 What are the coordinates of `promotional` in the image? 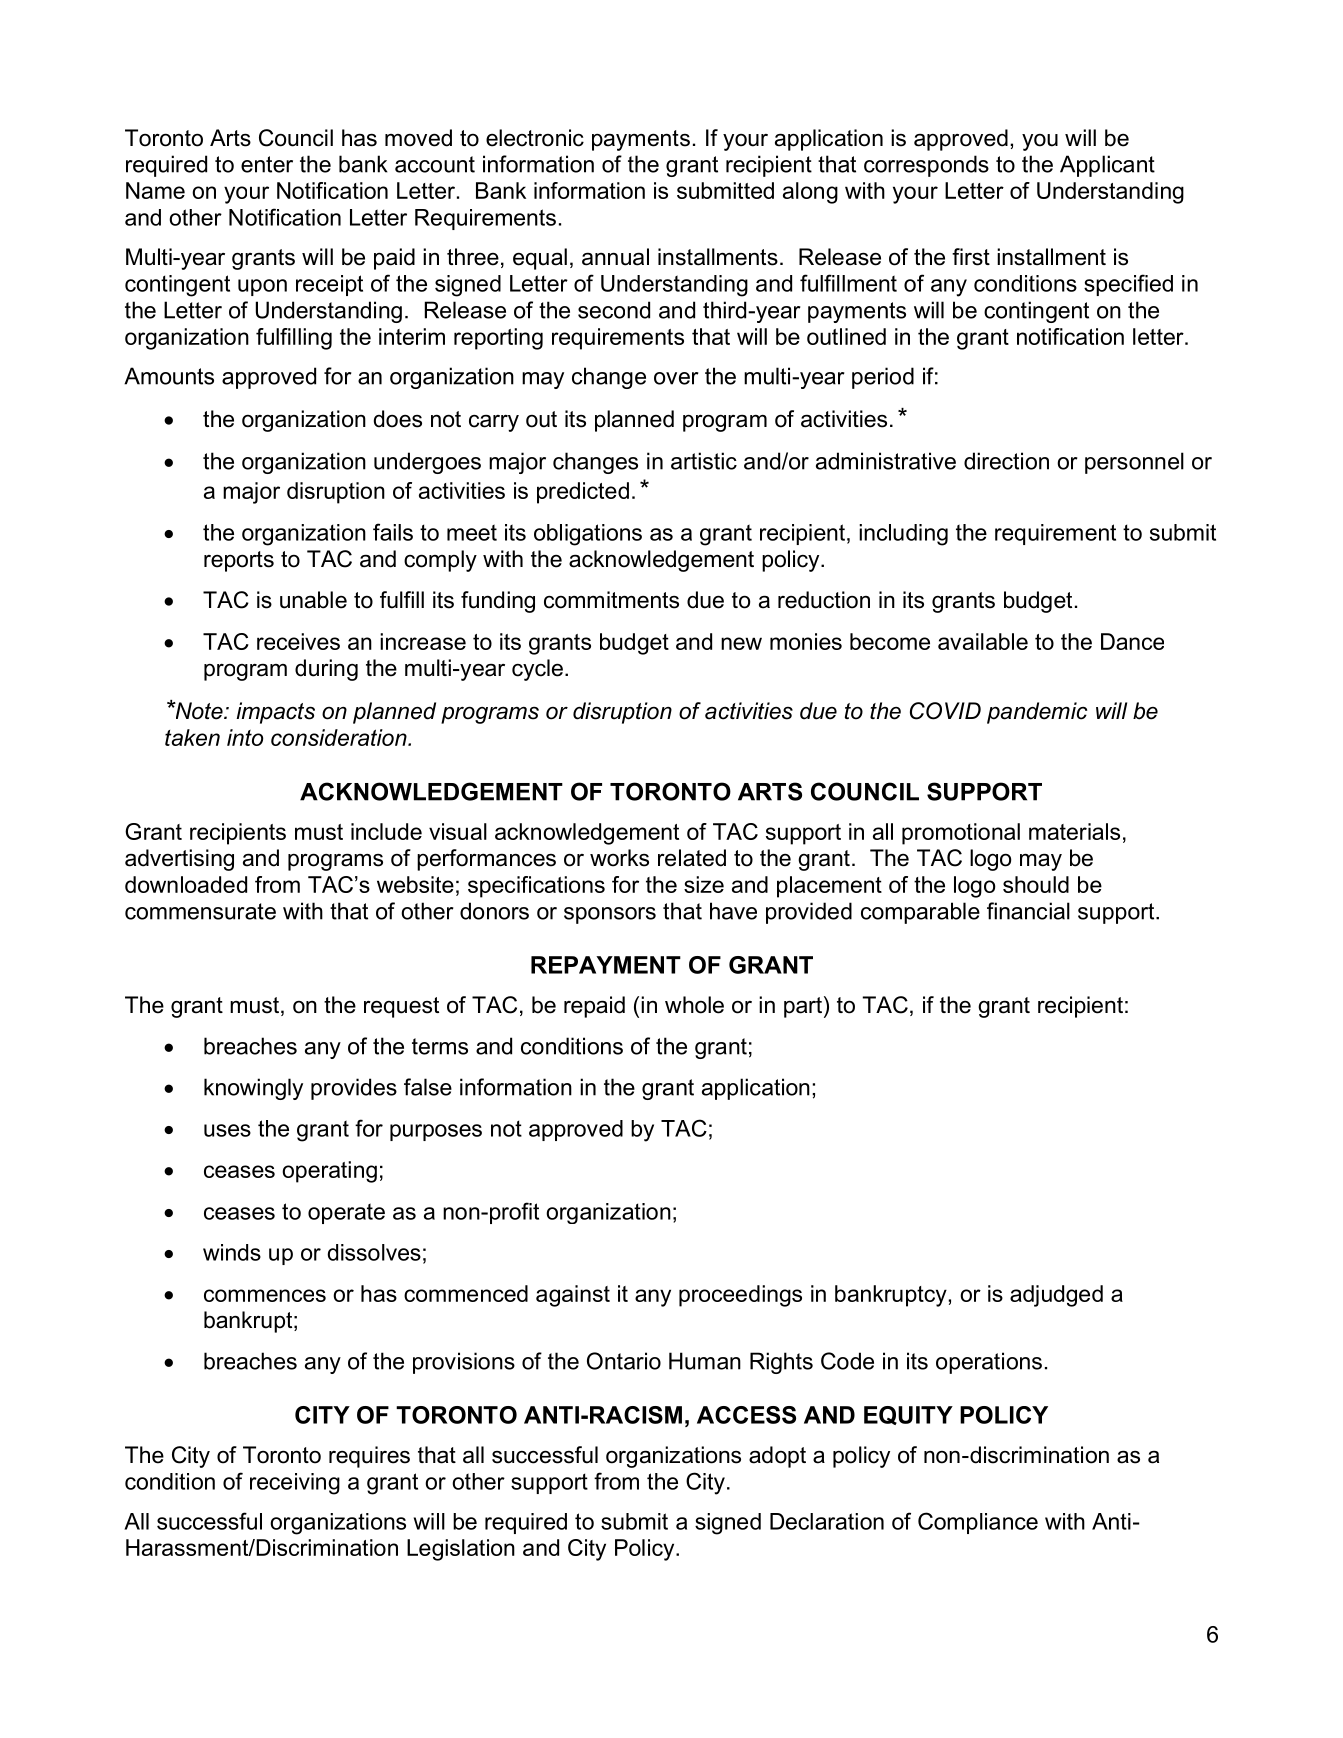 It's located at (961, 834).
